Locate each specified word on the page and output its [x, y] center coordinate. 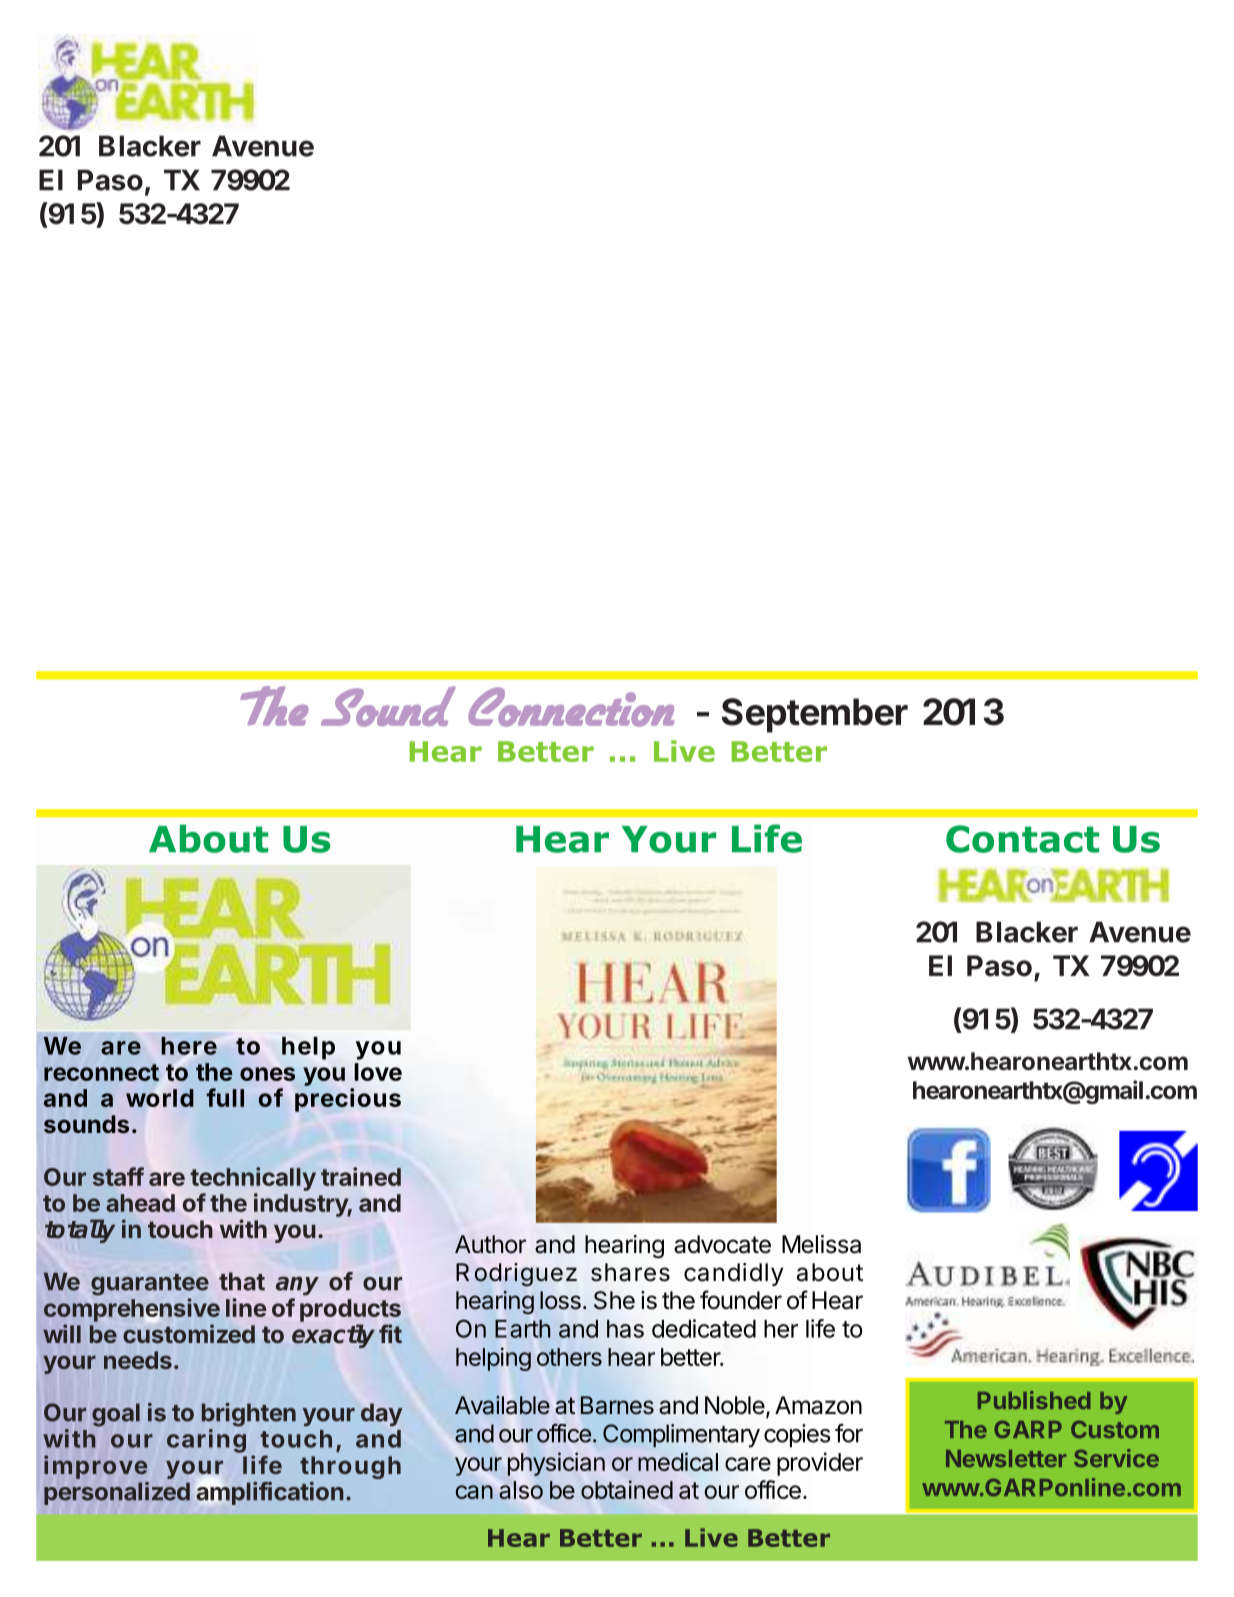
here [189, 1046]
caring [206, 1441]
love [378, 1072]
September [815, 715]
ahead [140, 1203]
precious [348, 1100]
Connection [571, 707]
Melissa [821, 1244]
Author [490, 1244]
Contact [1022, 839]
